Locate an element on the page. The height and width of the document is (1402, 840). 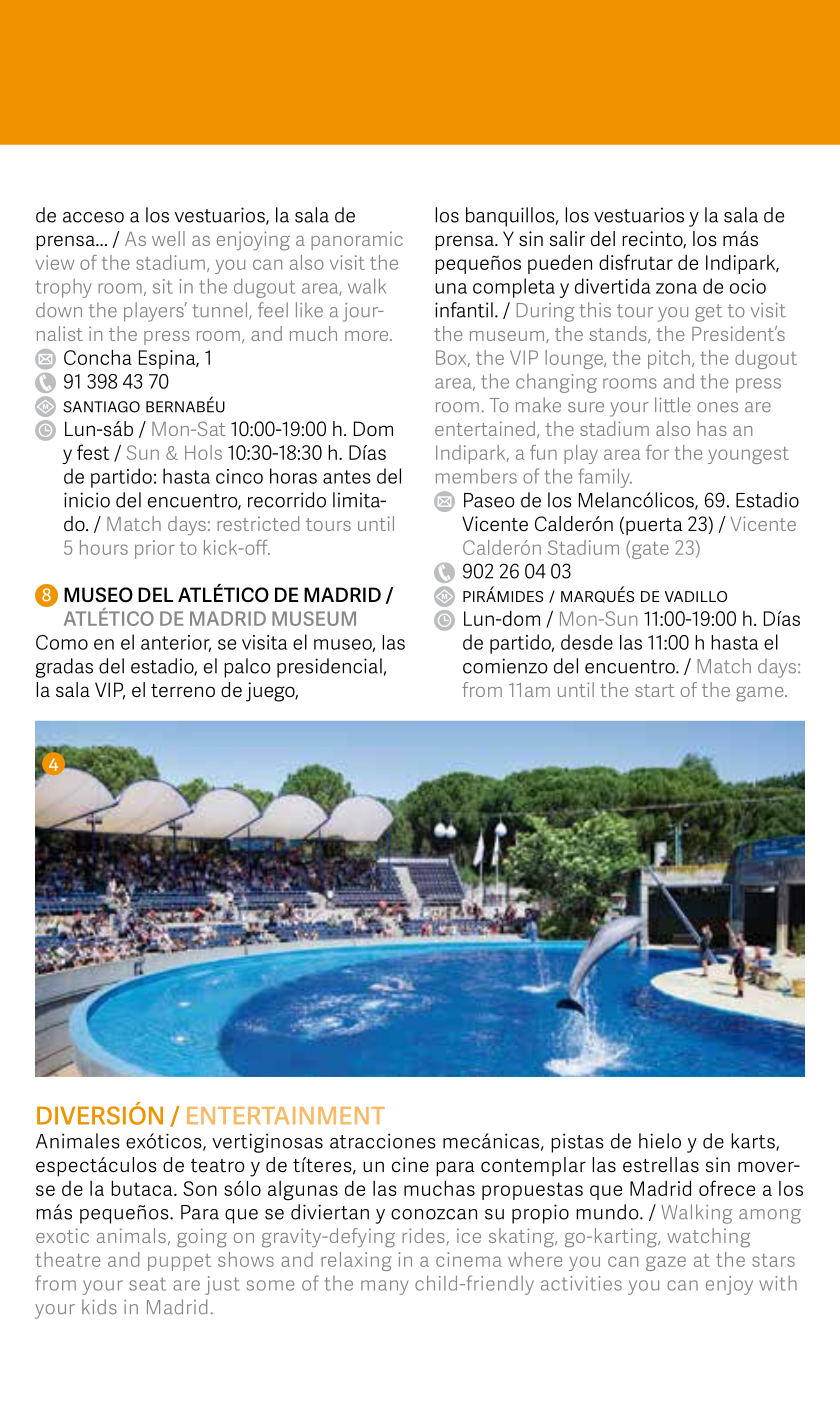
desde is located at coordinates (587, 642).
